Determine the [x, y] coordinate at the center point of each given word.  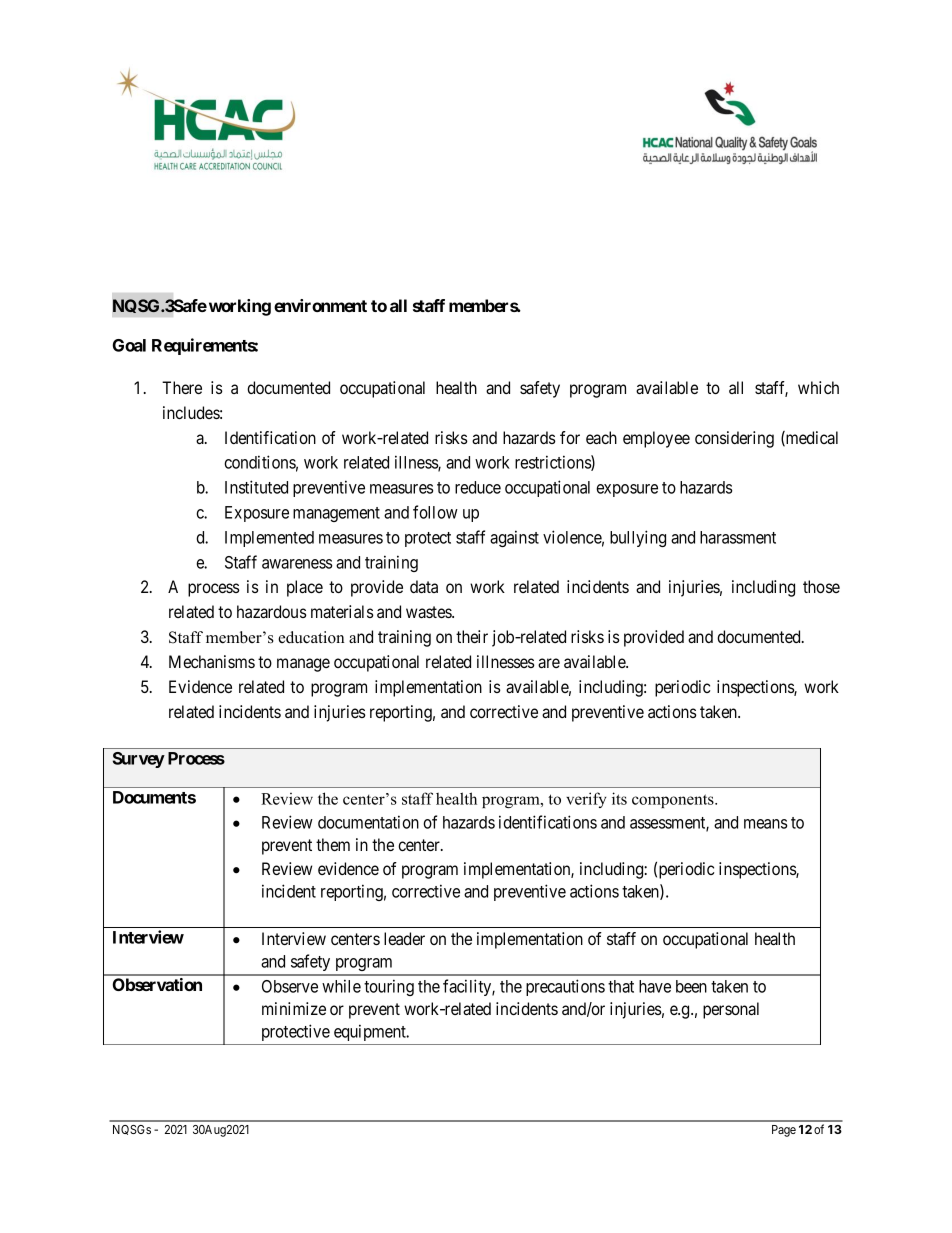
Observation [157, 984]
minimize [294, 1008]
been [691, 986]
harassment [738, 537]
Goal [129, 345]
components [674, 801]
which [818, 387]
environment [320, 305]
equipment [371, 1032]
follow [435, 512]
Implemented [269, 539]
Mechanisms [212, 661]
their [472, 636]
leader [404, 938]
